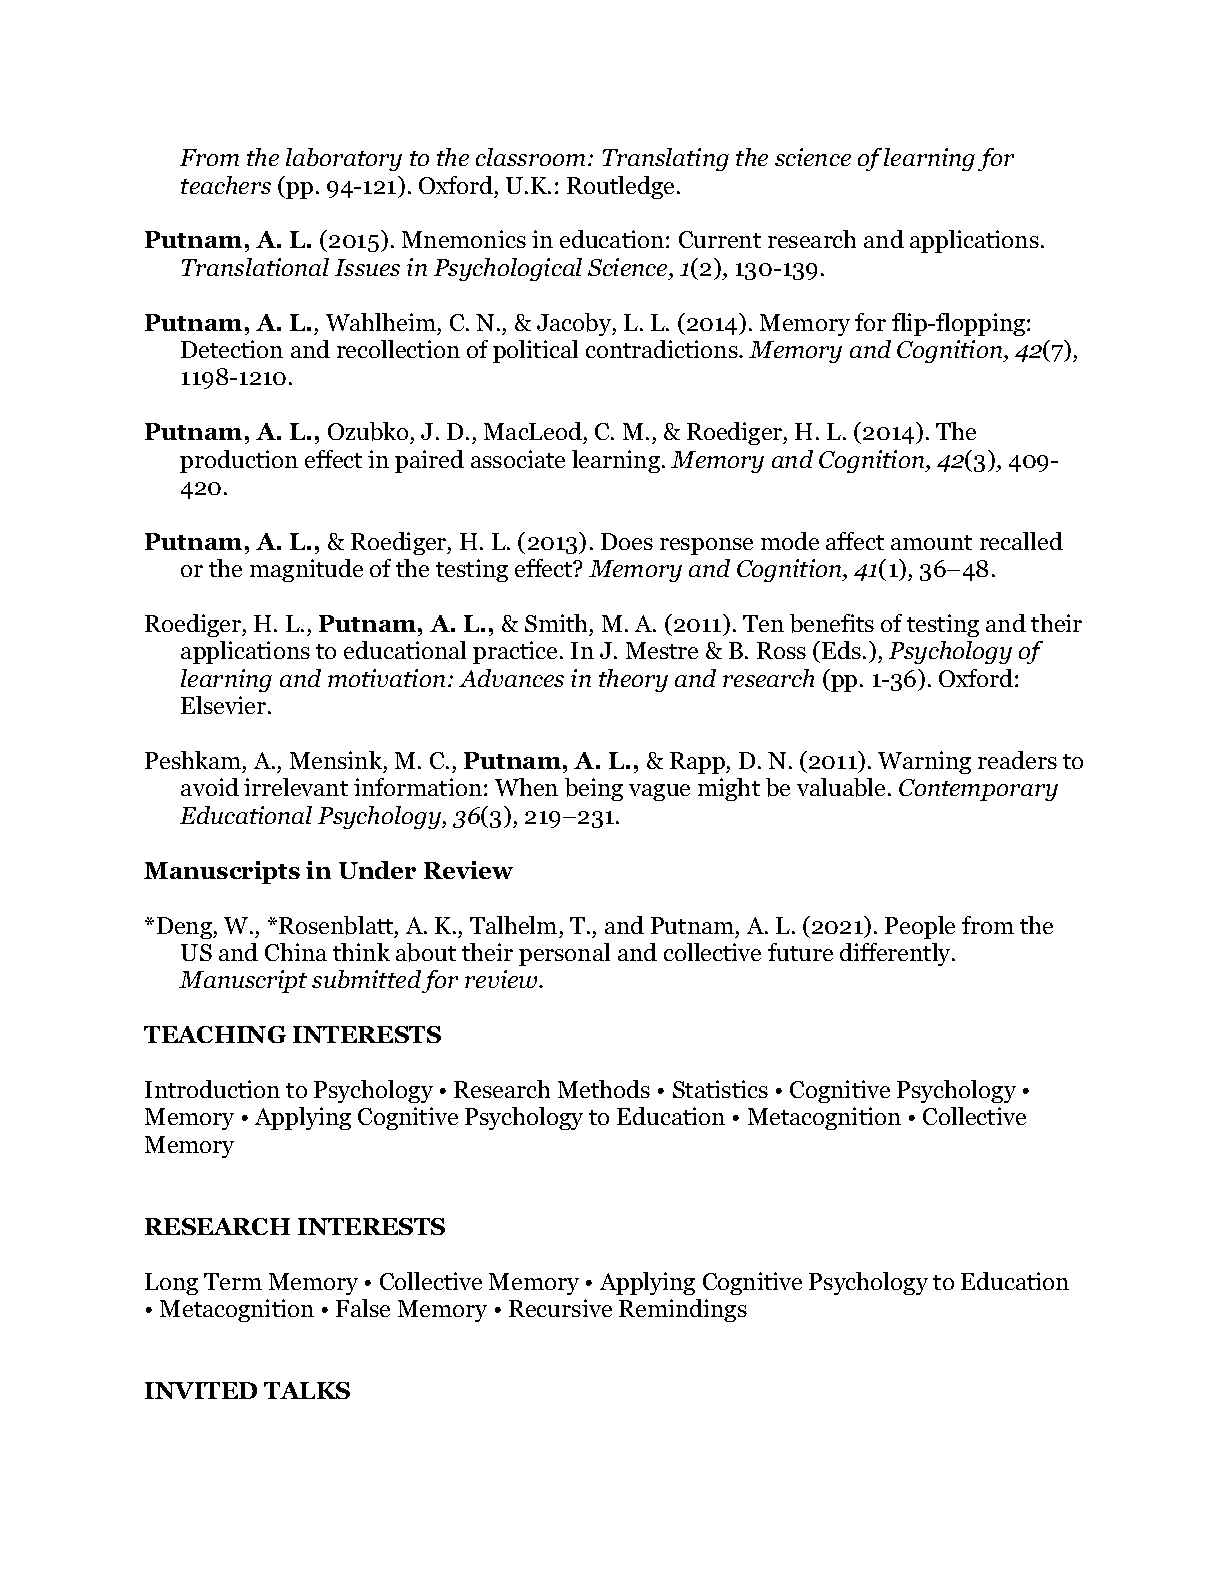  I want to click on teachers, so click(226, 185).
